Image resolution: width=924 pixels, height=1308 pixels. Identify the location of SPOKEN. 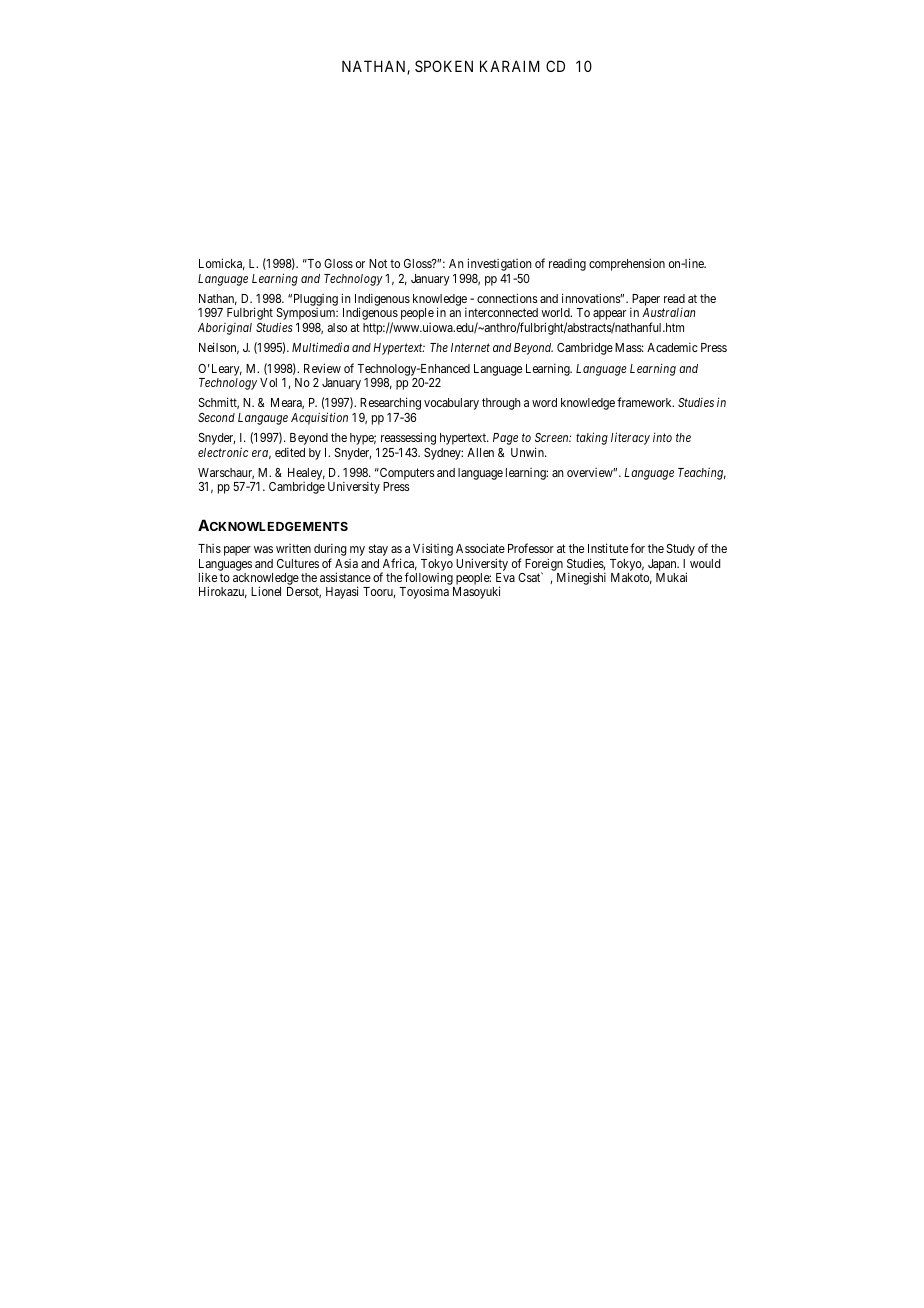
(444, 66).
